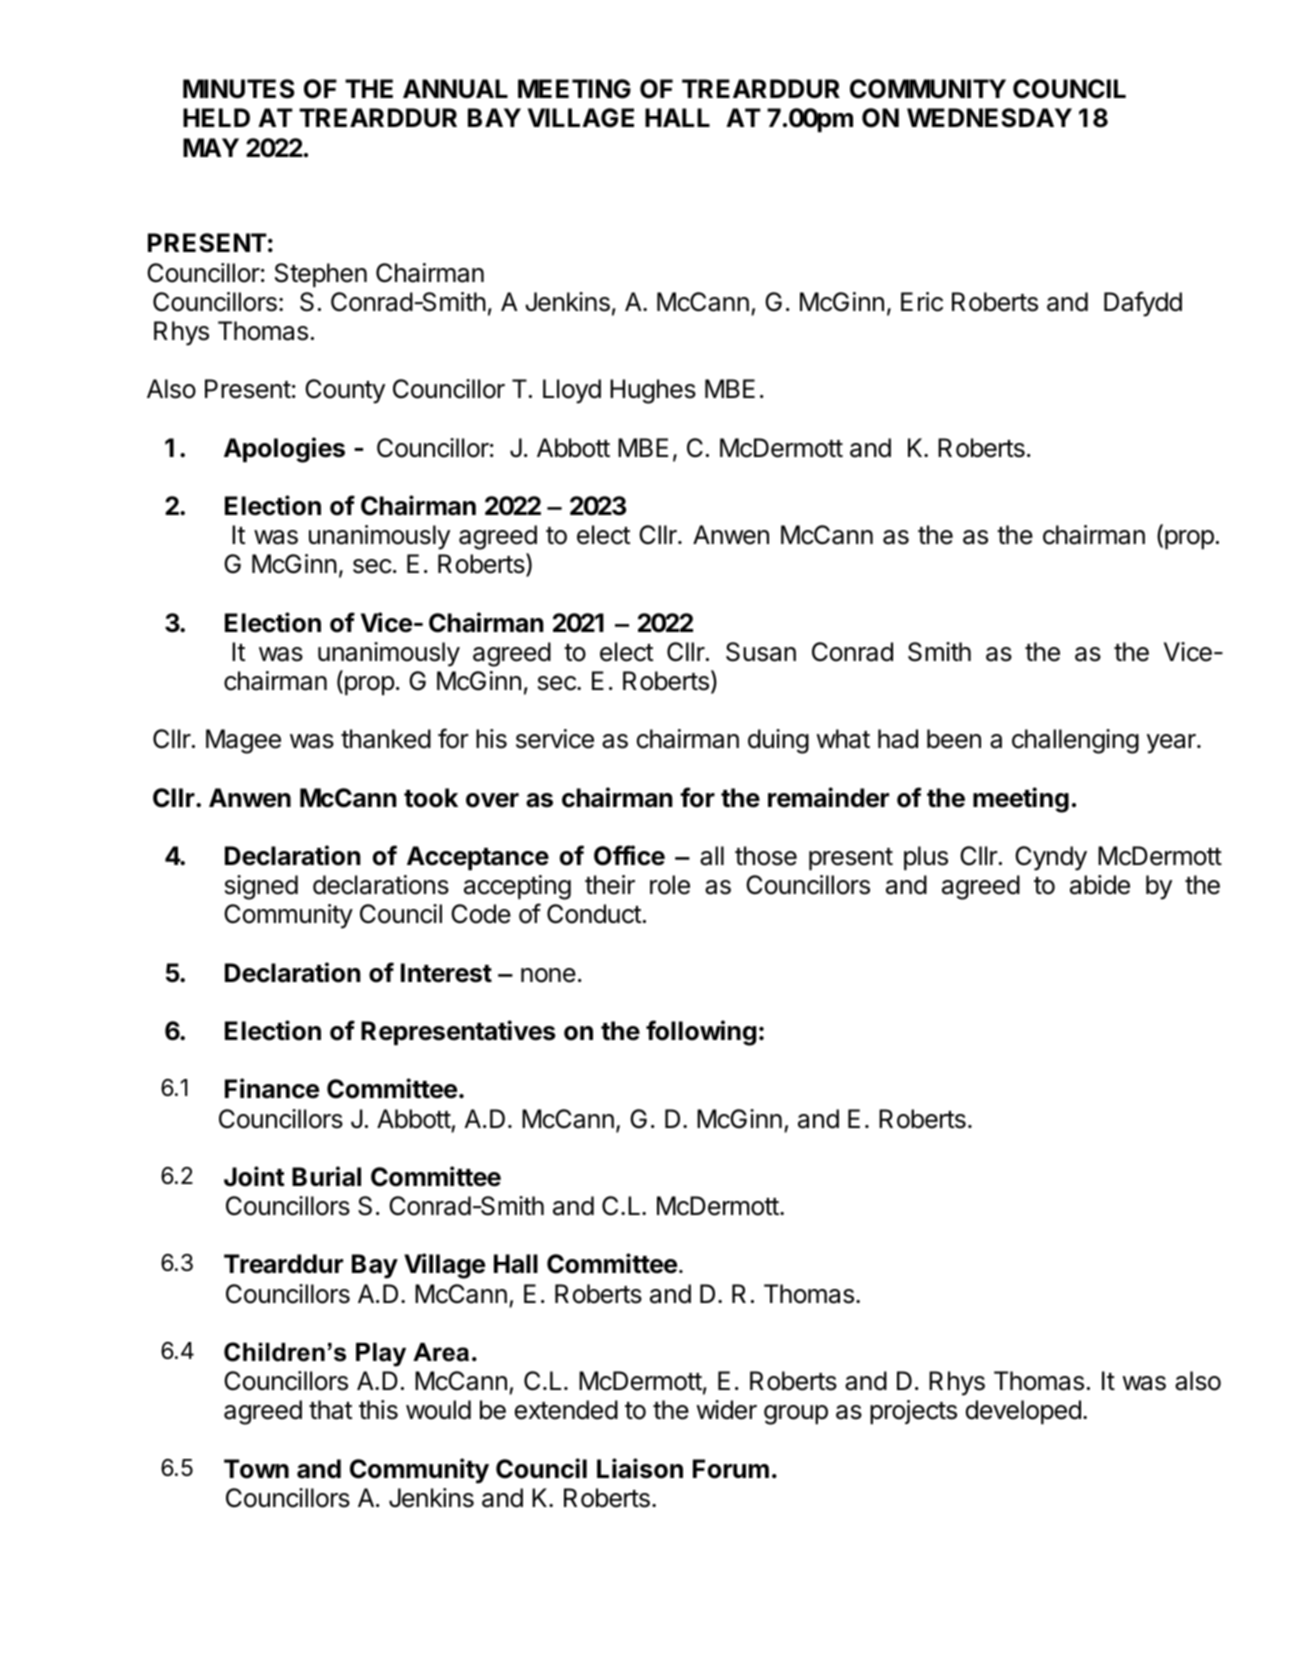 This document has height=1674, width=1293. Describe the element at coordinates (326, 1176) in the document. I see `Burial` at that location.
